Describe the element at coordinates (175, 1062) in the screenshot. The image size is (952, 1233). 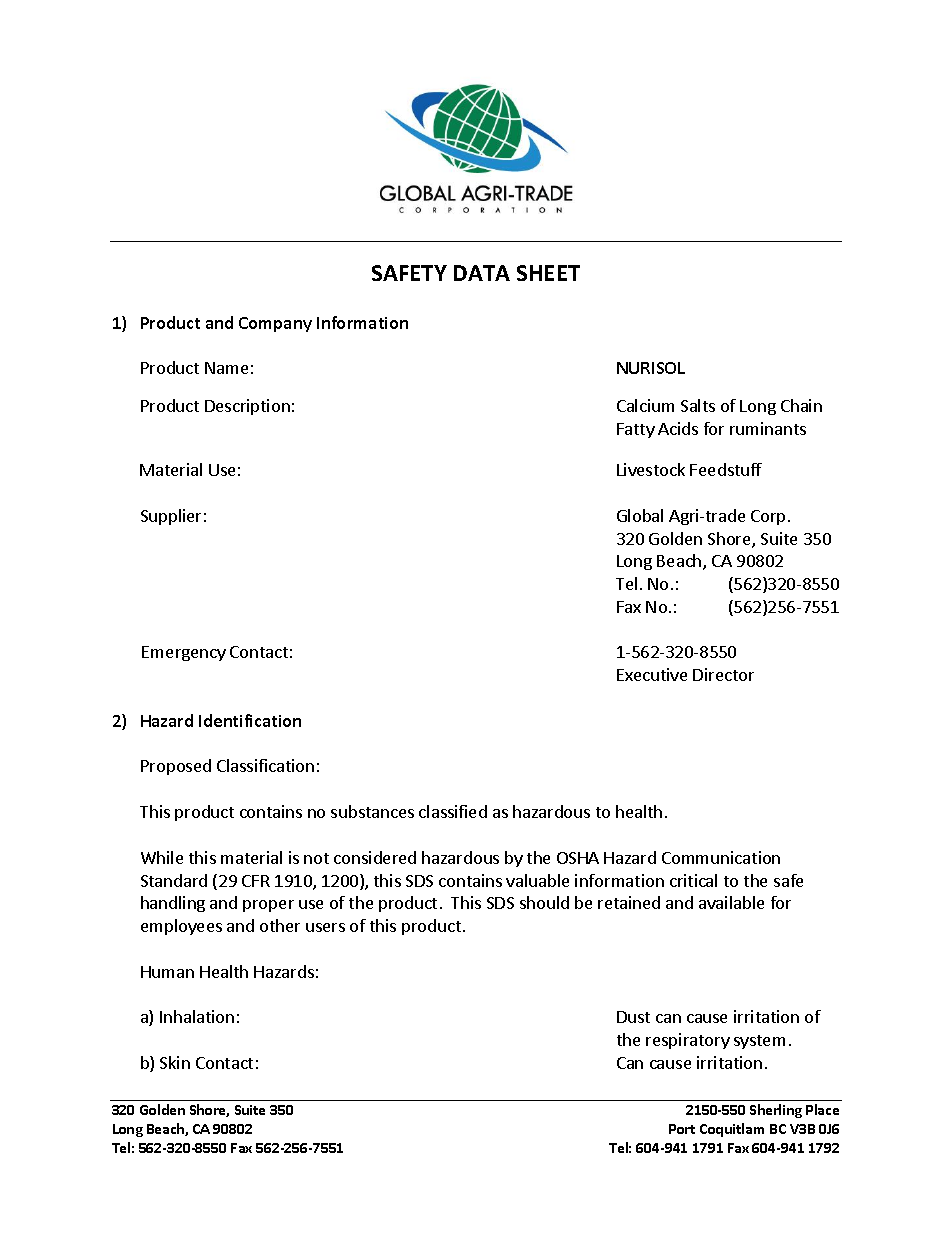
I see `Skin` at that location.
